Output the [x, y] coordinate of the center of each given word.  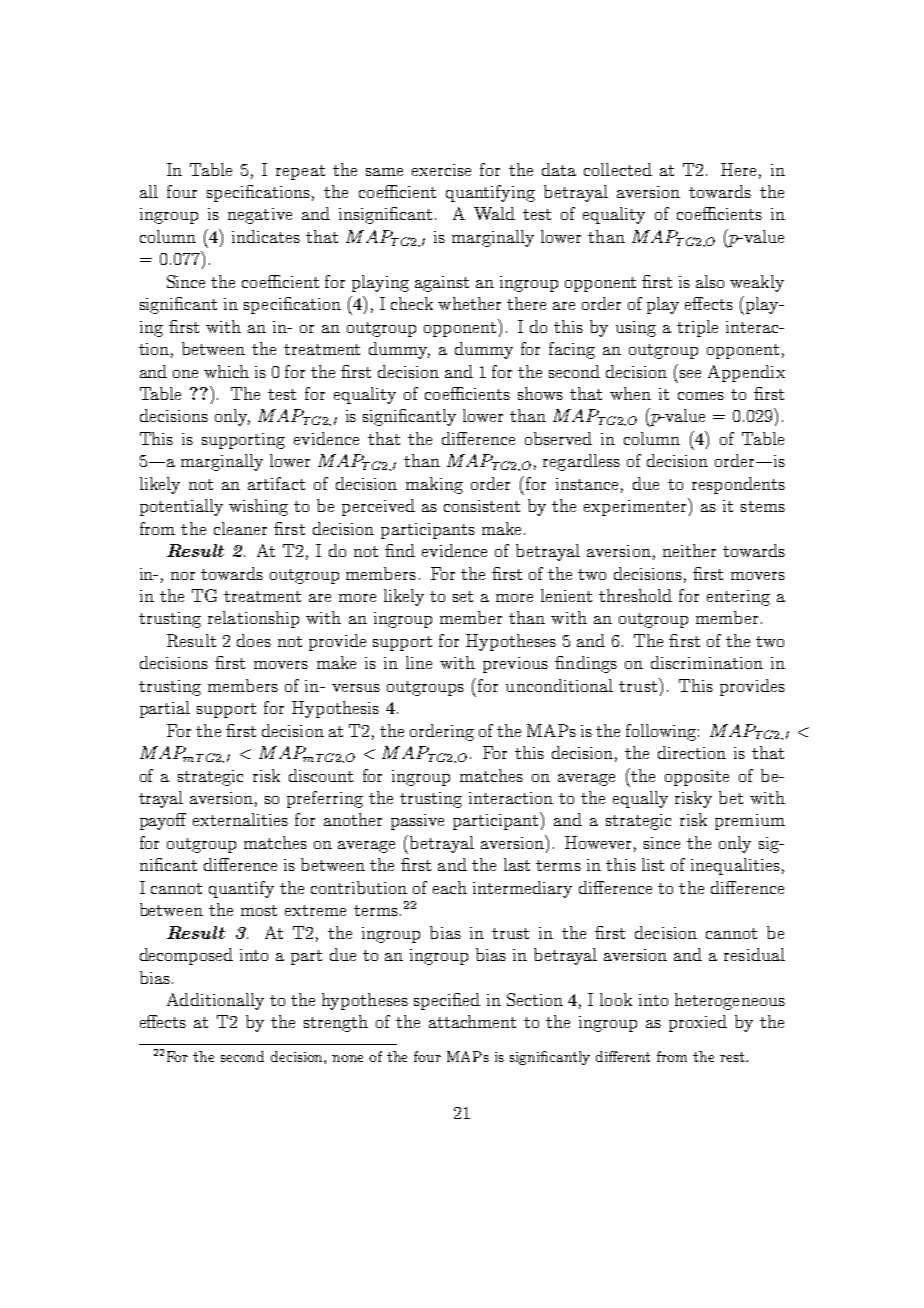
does [254, 640]
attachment [472, 1021]
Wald [494, 213]
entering [738, 598]
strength [336, 1023]
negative [260, 216]
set [463, 596]
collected [618, 169]
